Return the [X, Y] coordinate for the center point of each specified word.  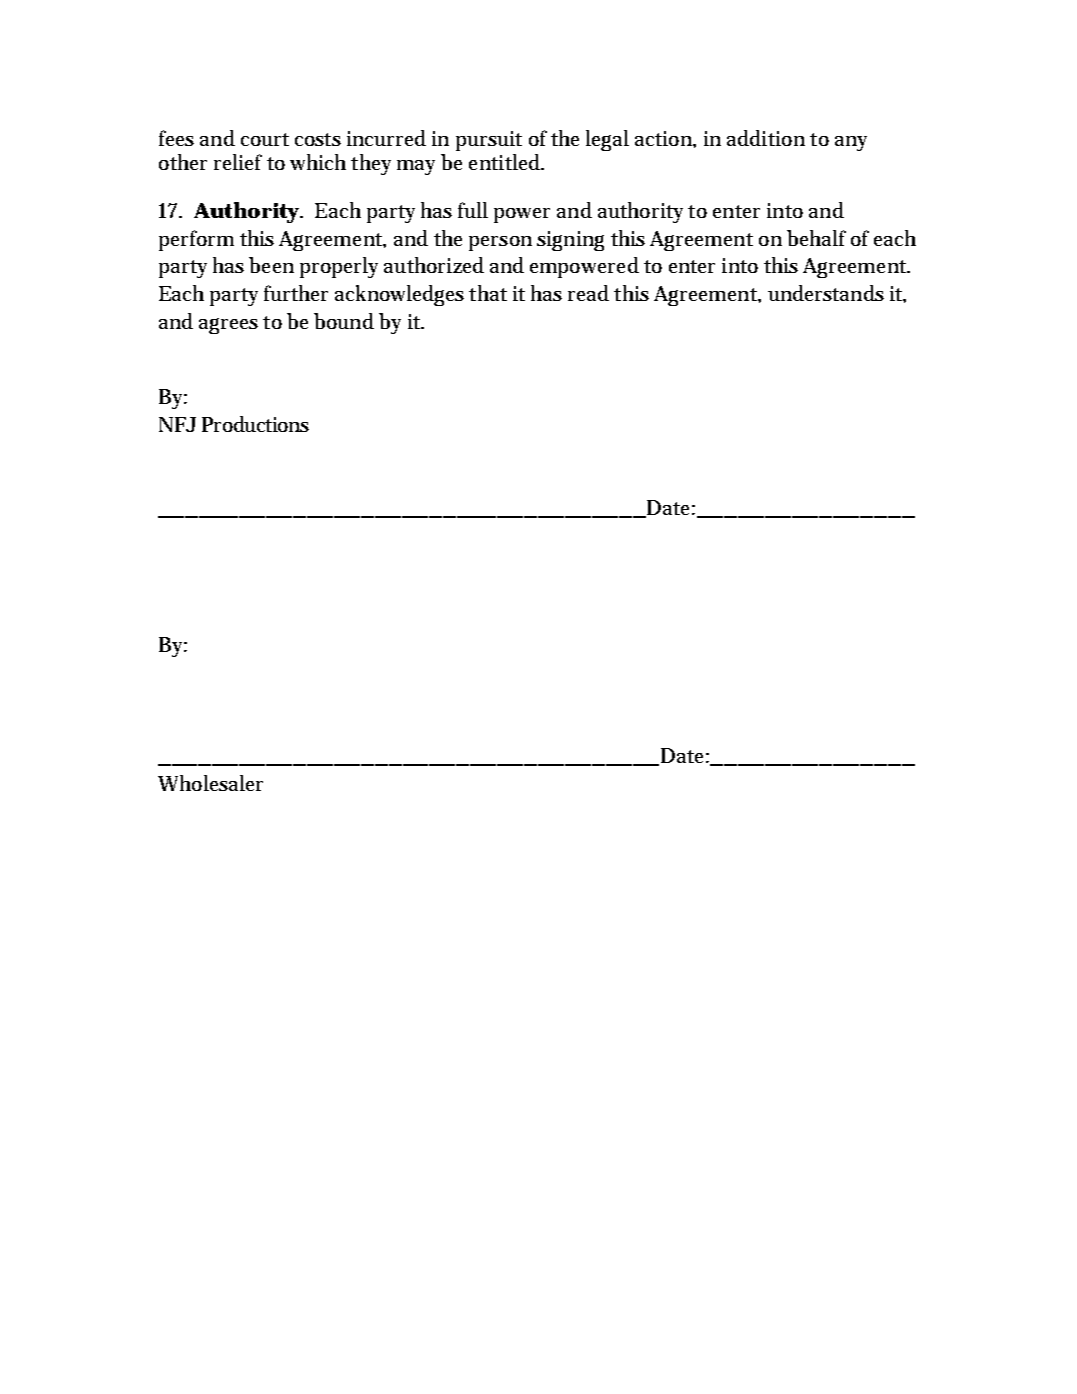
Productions [255, 424]
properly [339, 267]
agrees [228, 326]
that [488, 293]
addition [766, 138]
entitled [506, 162]
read [588, 293]
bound [344, 321]
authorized [434, 265]
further [296, 293]
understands [826, 293]
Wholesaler [210, 783]
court [265, 139]
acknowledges [399, 295]
